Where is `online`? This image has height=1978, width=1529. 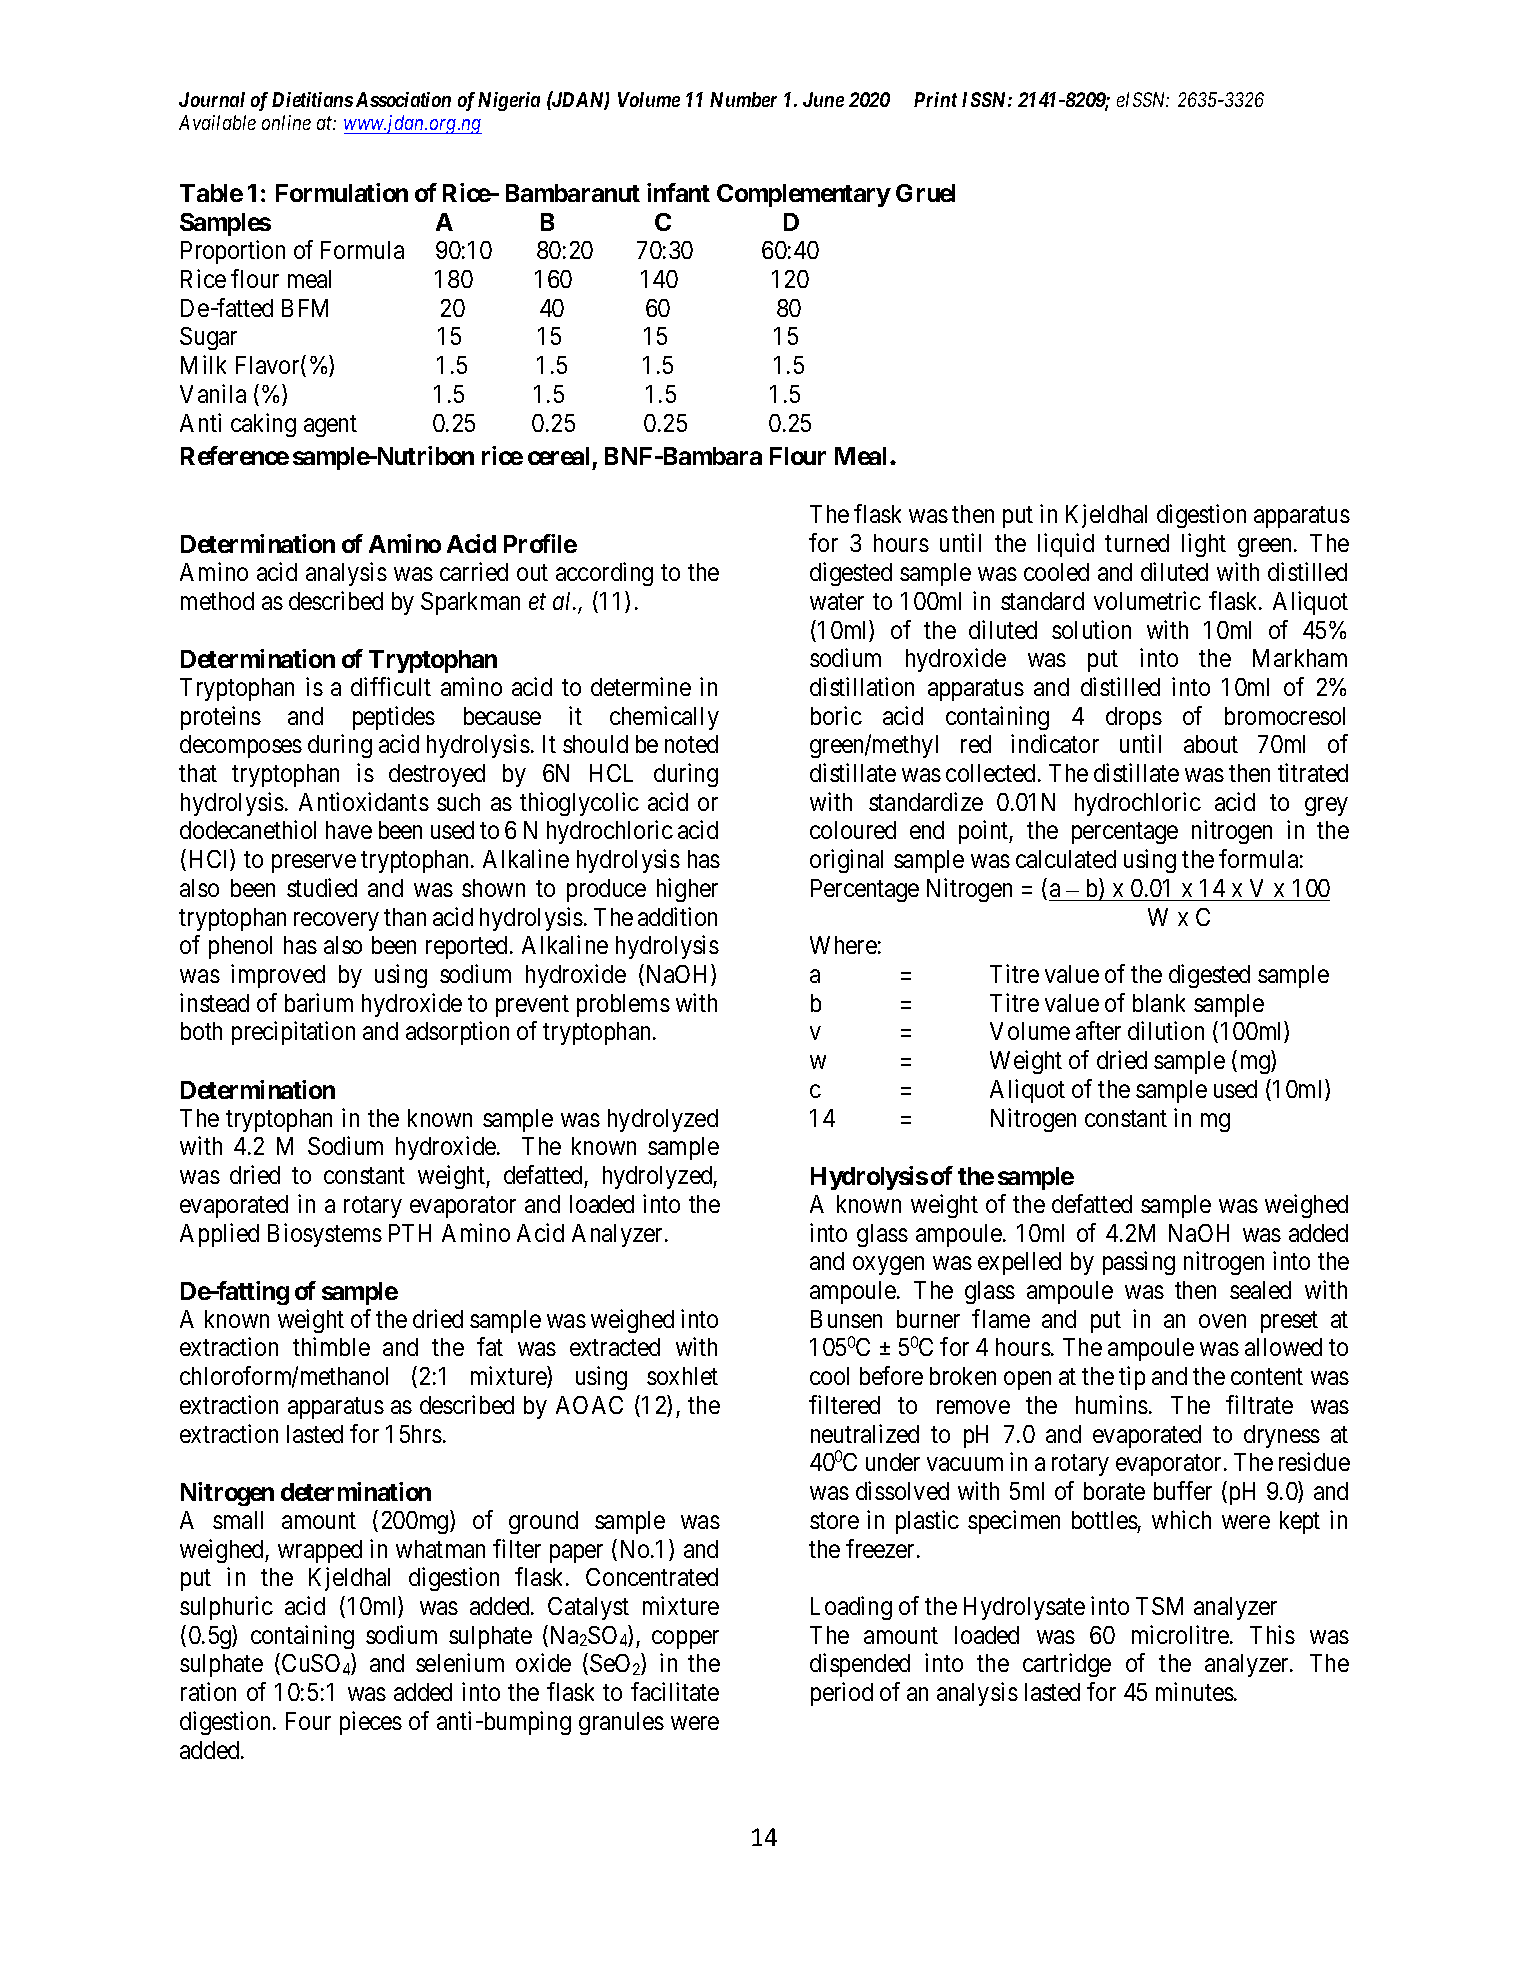
online is located at coordinates (286, 122).
